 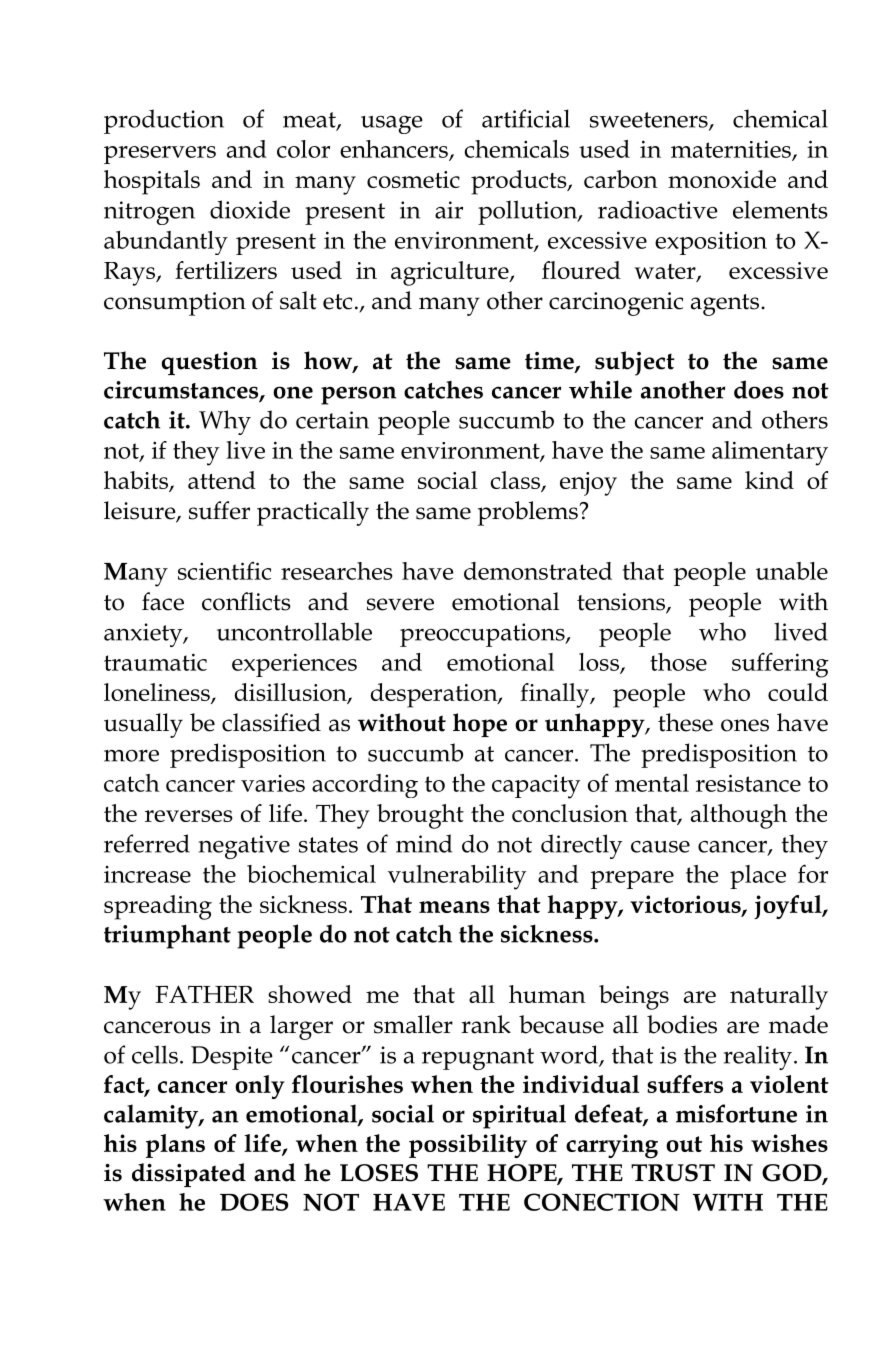 I want to click on kind, so click(x=769, y=480).
